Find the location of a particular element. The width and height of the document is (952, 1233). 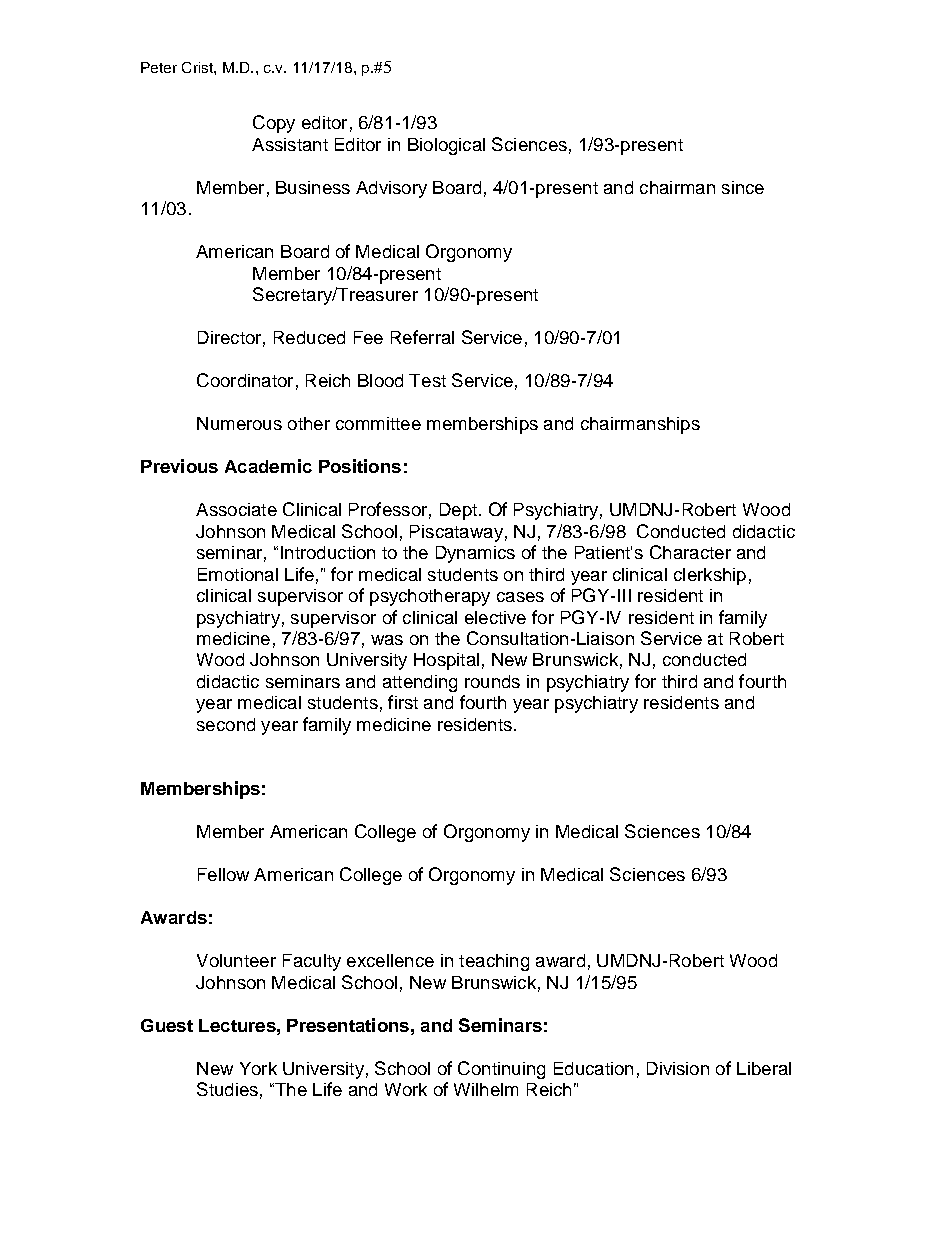

since is located at coordinates (743, 187).
